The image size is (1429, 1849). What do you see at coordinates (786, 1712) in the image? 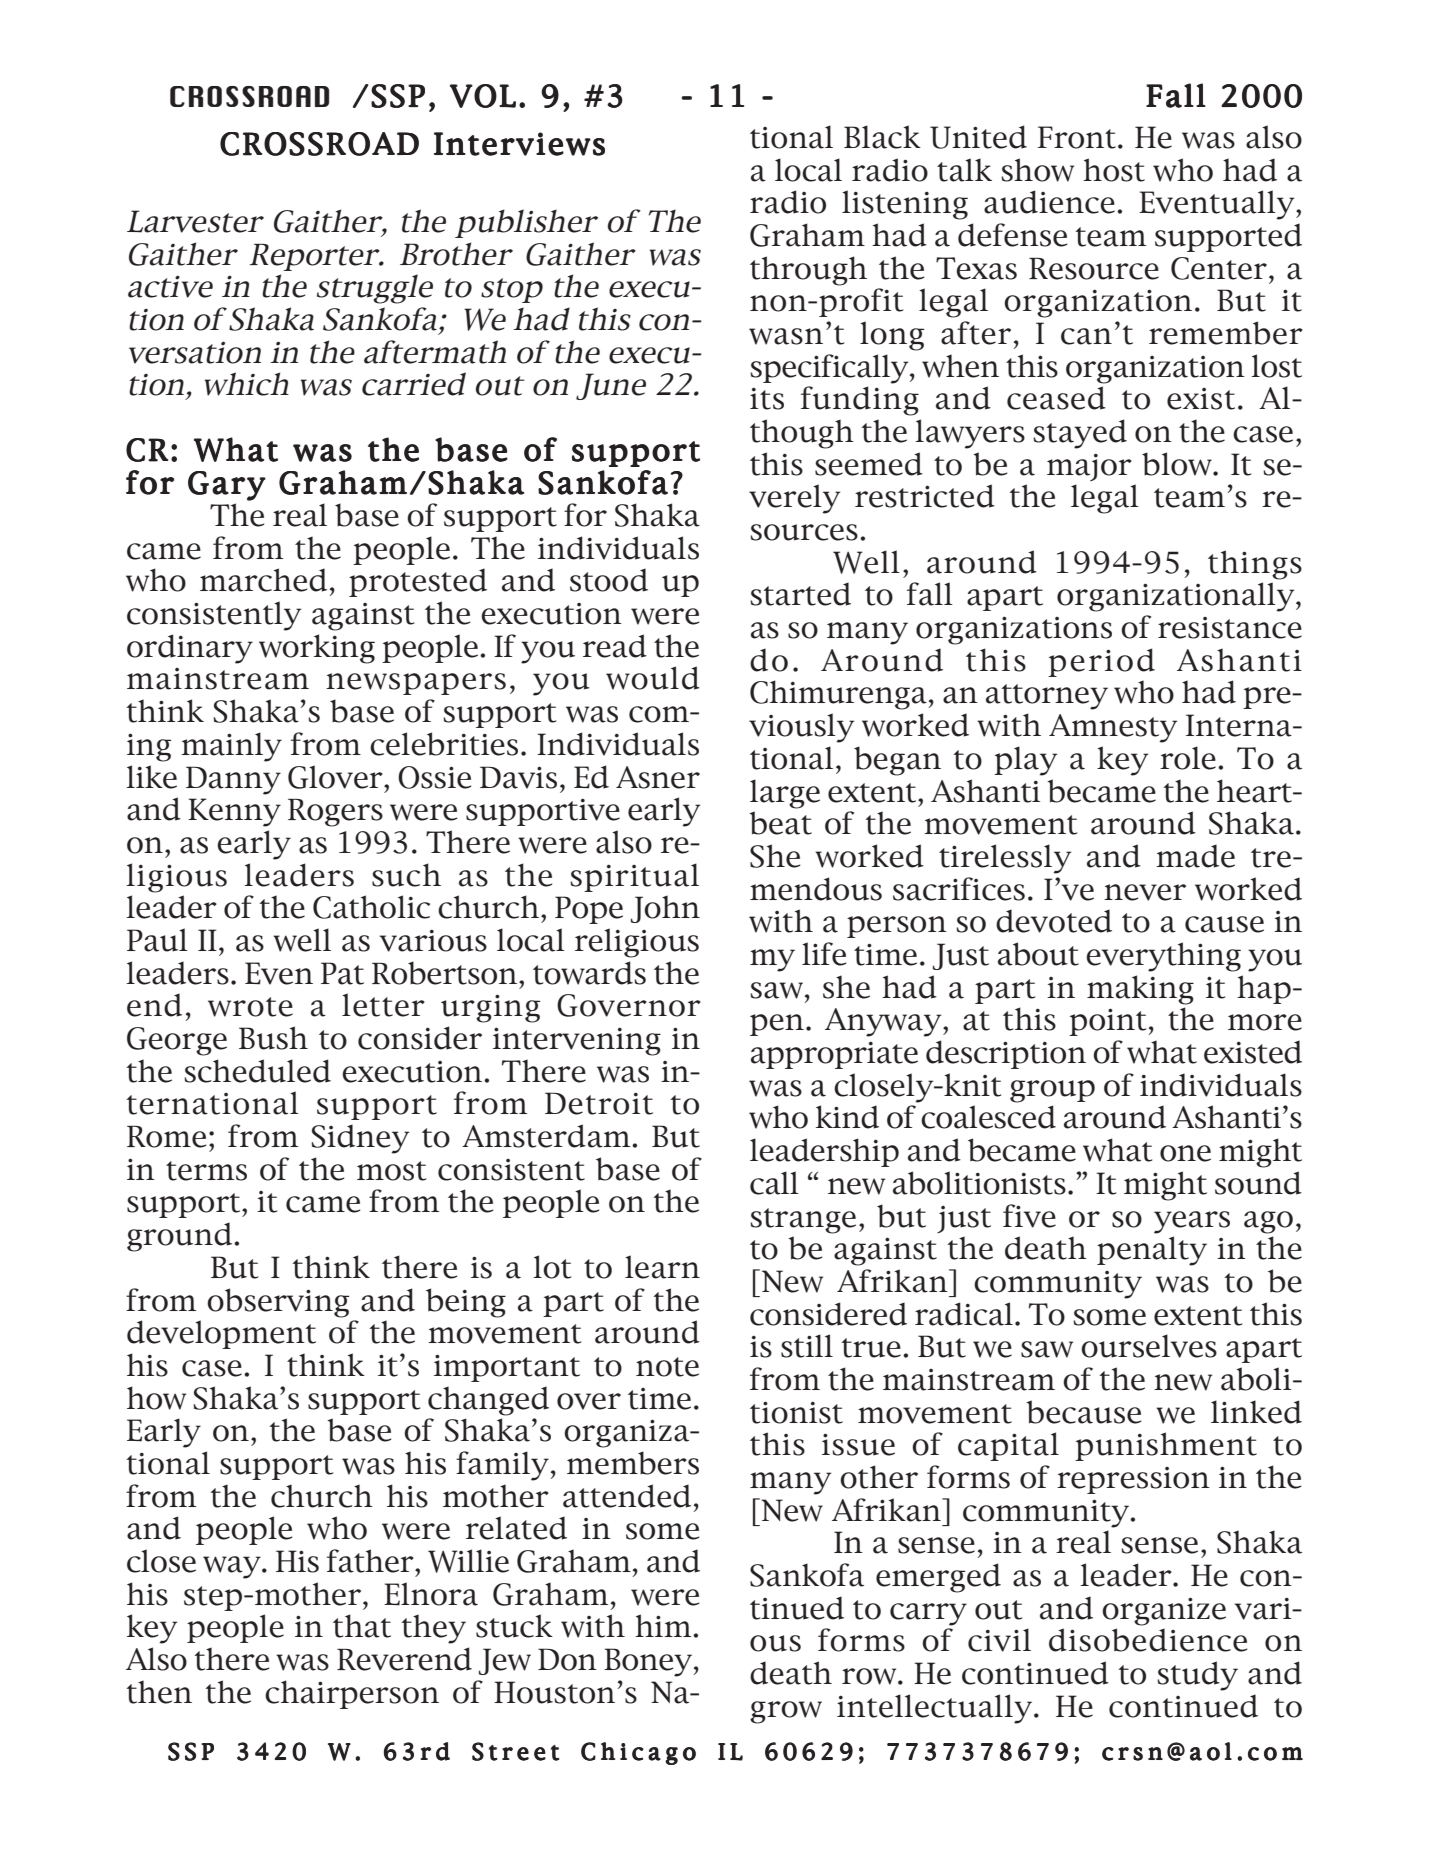
I see `grow` at bounding box center [786, 1712].
